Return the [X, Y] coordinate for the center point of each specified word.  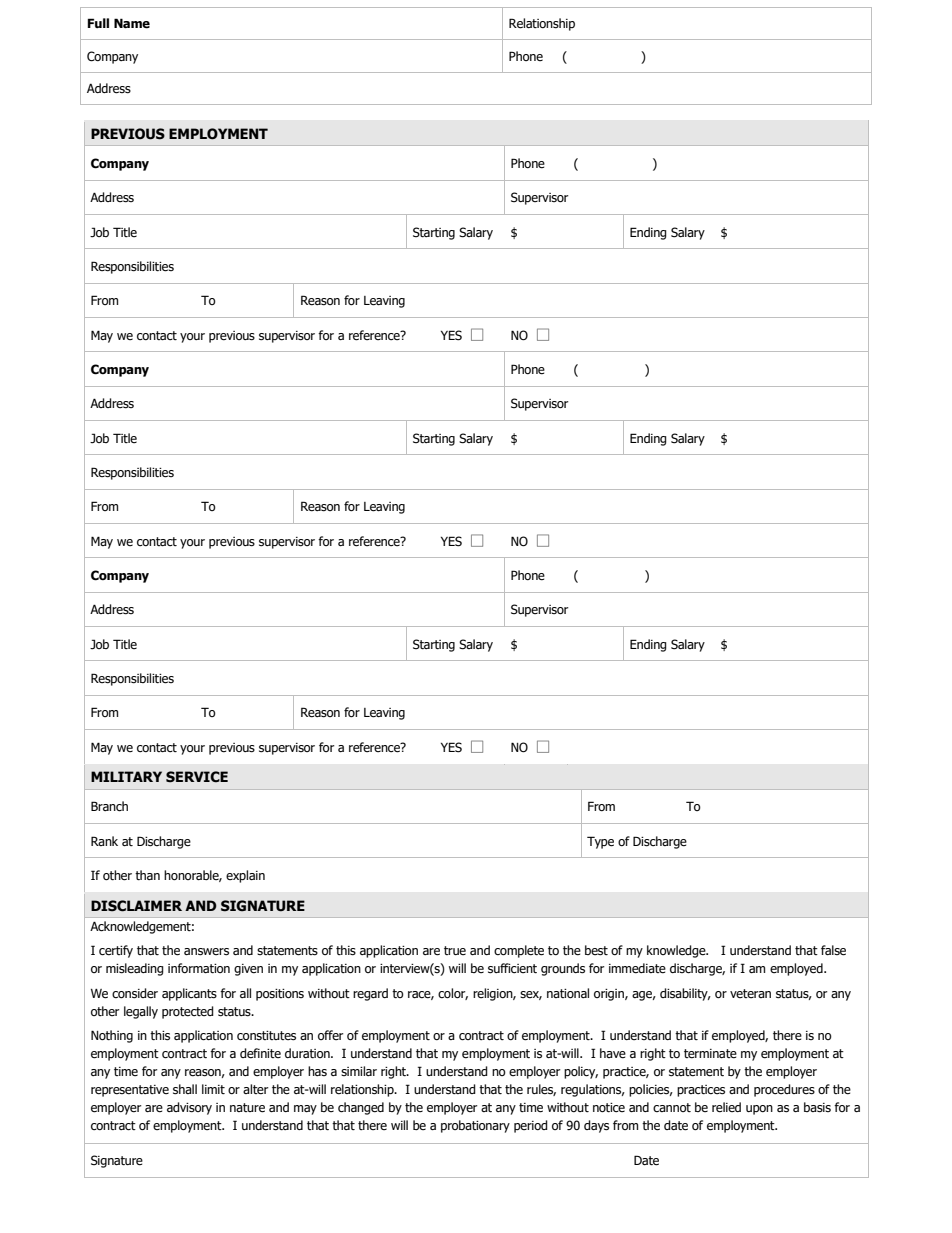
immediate [637, 968]
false [833, 950]
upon [759, 1110]
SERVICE [197, 777]
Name [132, 23]
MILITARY [126, 776]
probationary [475, 1126]
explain [245, 876]
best [596, 950]
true [455, 950]
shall [185, 1089]
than [147, 875]
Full [98, 23]
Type [600, 842]
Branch [109, 806]
